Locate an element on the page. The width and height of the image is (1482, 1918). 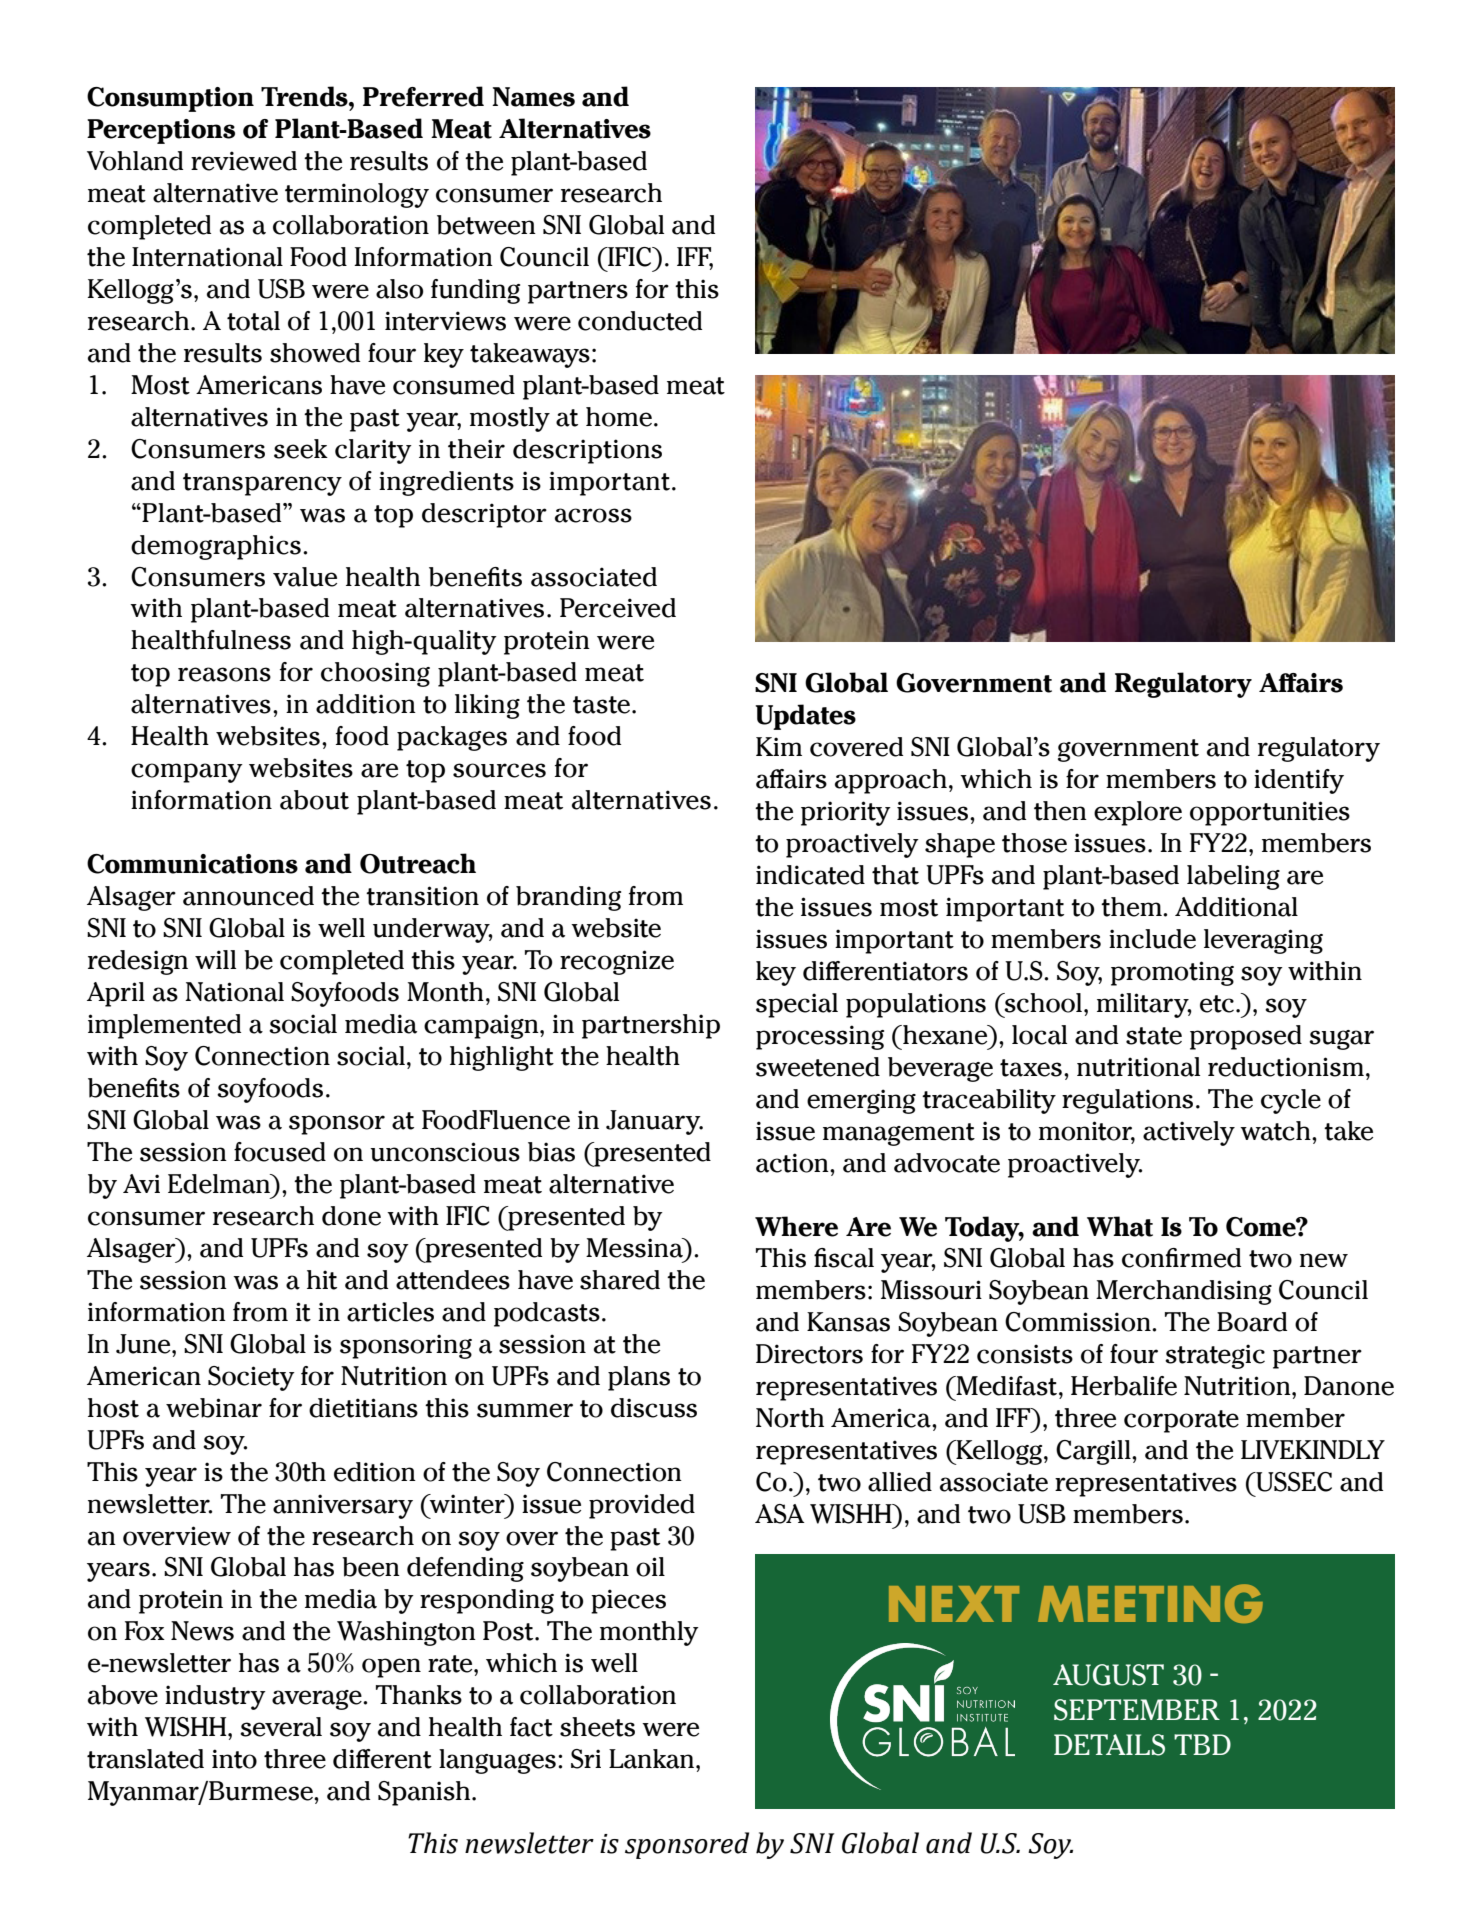
Edelman is located at coordinates (220, 1184).
